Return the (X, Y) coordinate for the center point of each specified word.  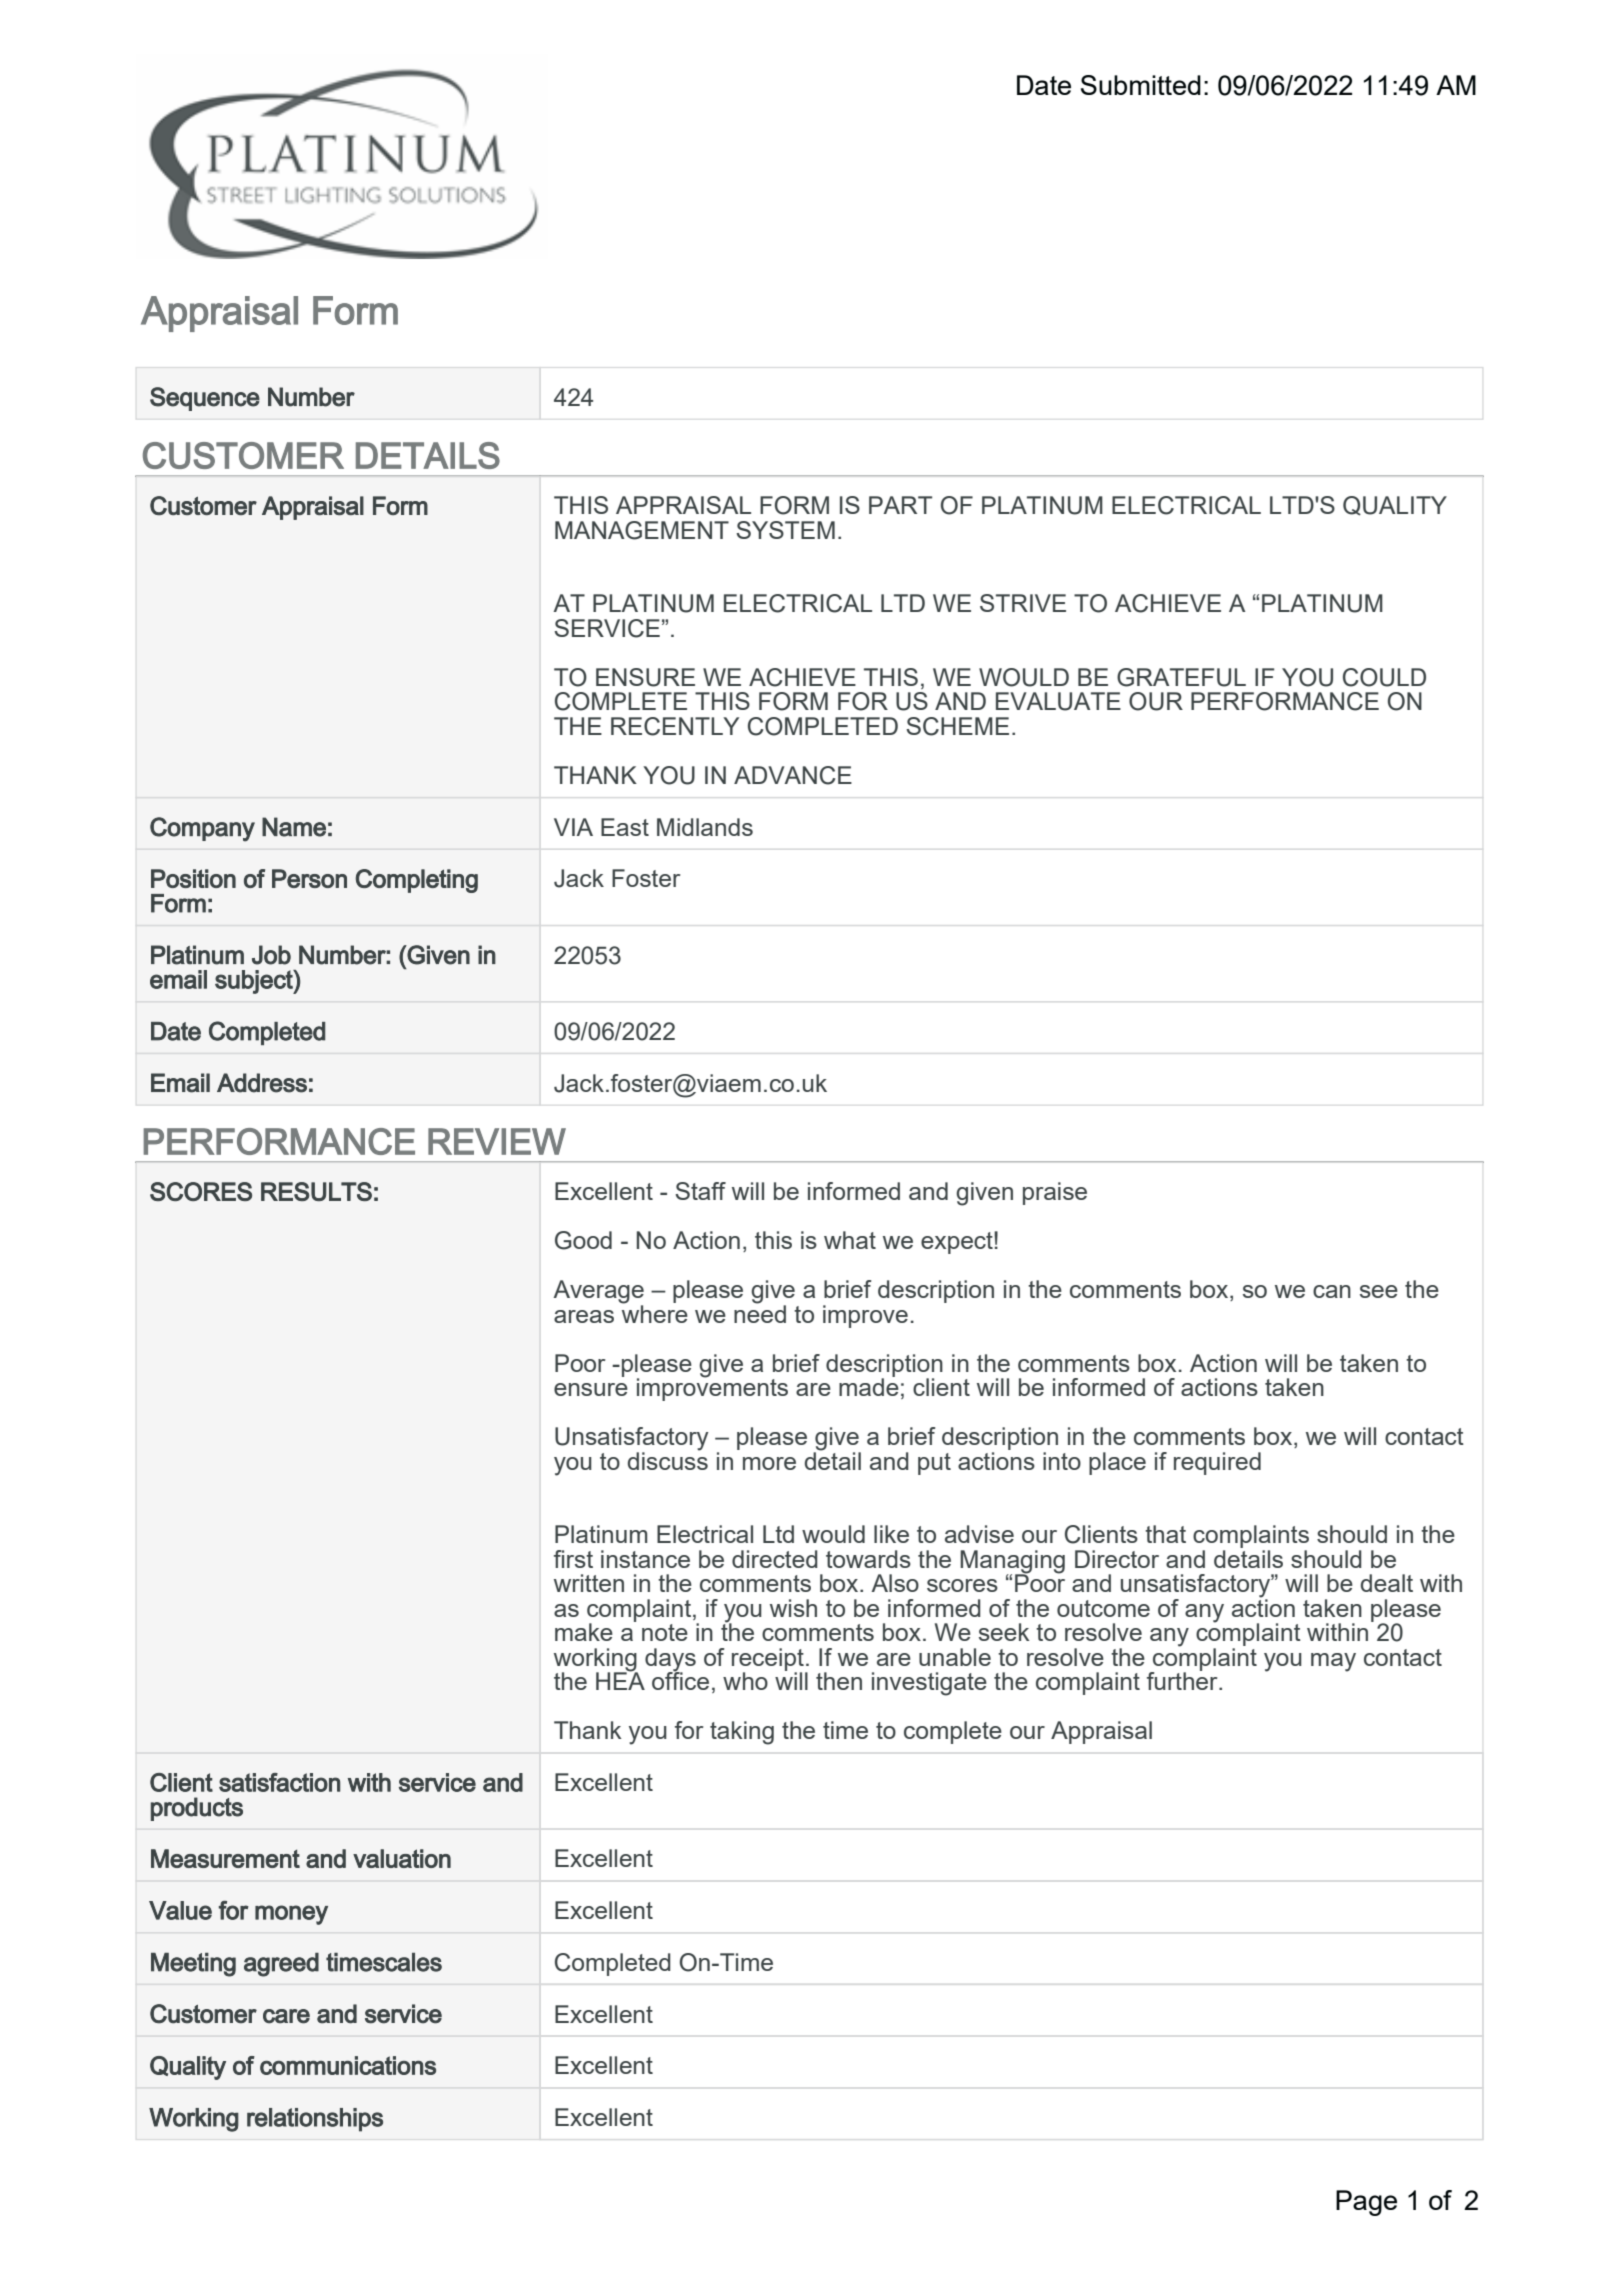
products (197, 1809)
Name (294, 827)
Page (1366, 2203)
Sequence (205, 399)
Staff (700, 1191)
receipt (769, 1660)
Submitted (1141, 85)
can (1332, 1291)
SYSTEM (785, 530)
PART (900, 505)
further (1183, 1680)
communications (348, 2065)
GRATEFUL (1181, 677)
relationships (315, 2120)
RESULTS (316, 1191)
